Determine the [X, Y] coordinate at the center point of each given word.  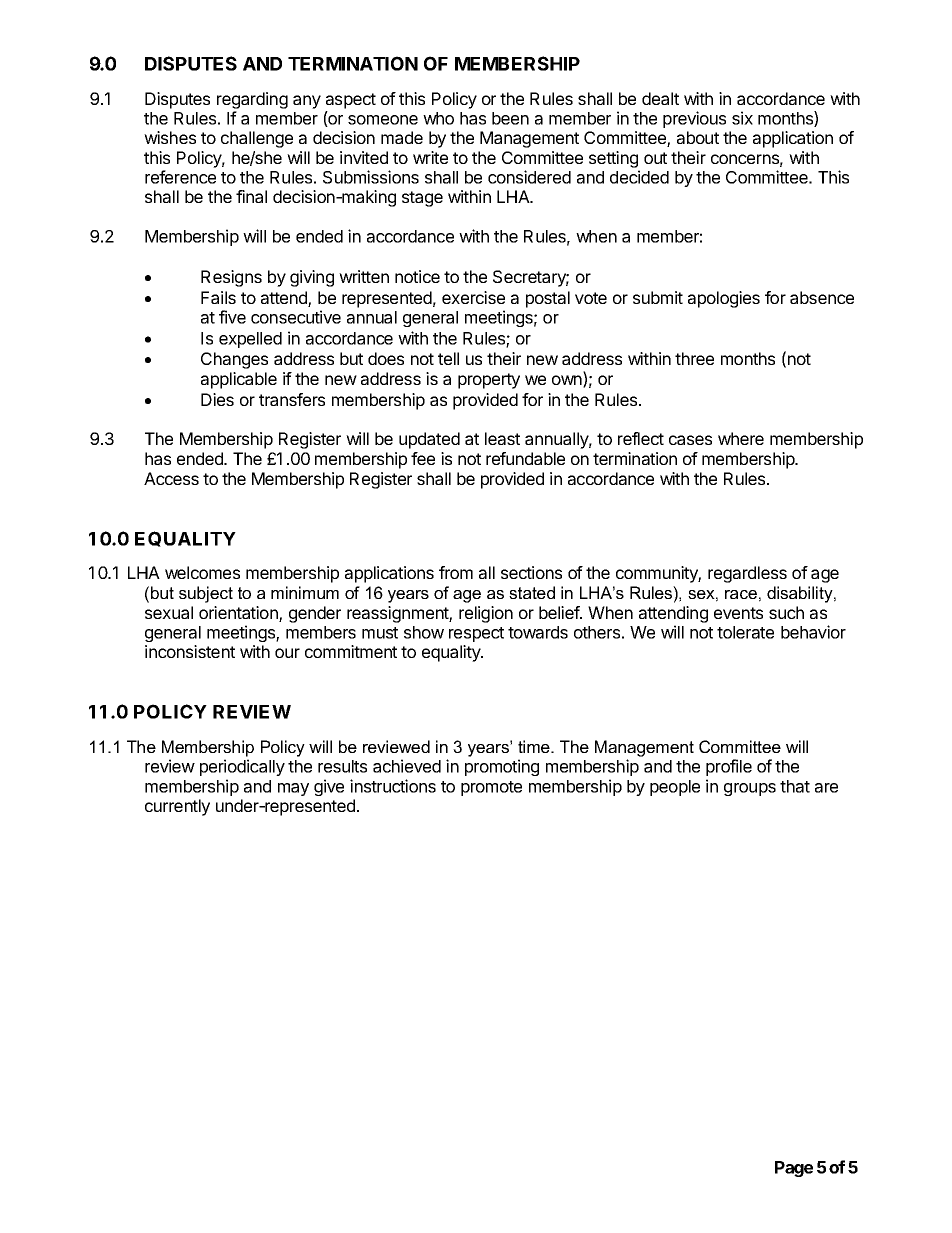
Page [794, 1169]
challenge [257, 139]
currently [177, 807]
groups [750, 789]
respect [476, 634]
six [742, 118]
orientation [239, 614]
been [510, 118]
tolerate [745, 632]
